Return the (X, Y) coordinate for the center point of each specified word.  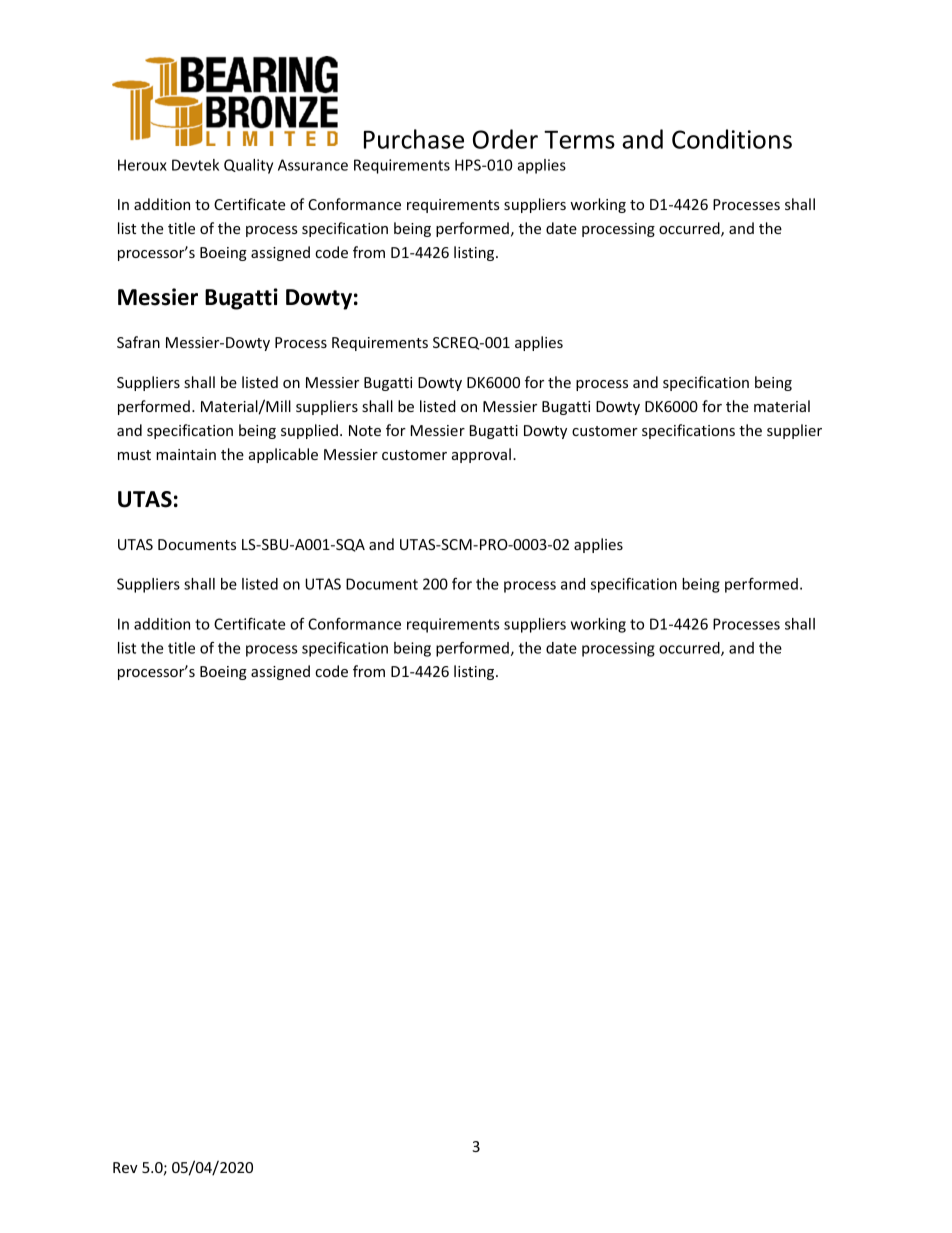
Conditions (732, 139)
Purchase (414, 139)
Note (365, 430)
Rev (125, 1167)
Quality (248, 166)
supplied (309, 431)
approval (481, 455)
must (134, 455)
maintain (186, 454)
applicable (283, 455)
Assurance (313, 165)
